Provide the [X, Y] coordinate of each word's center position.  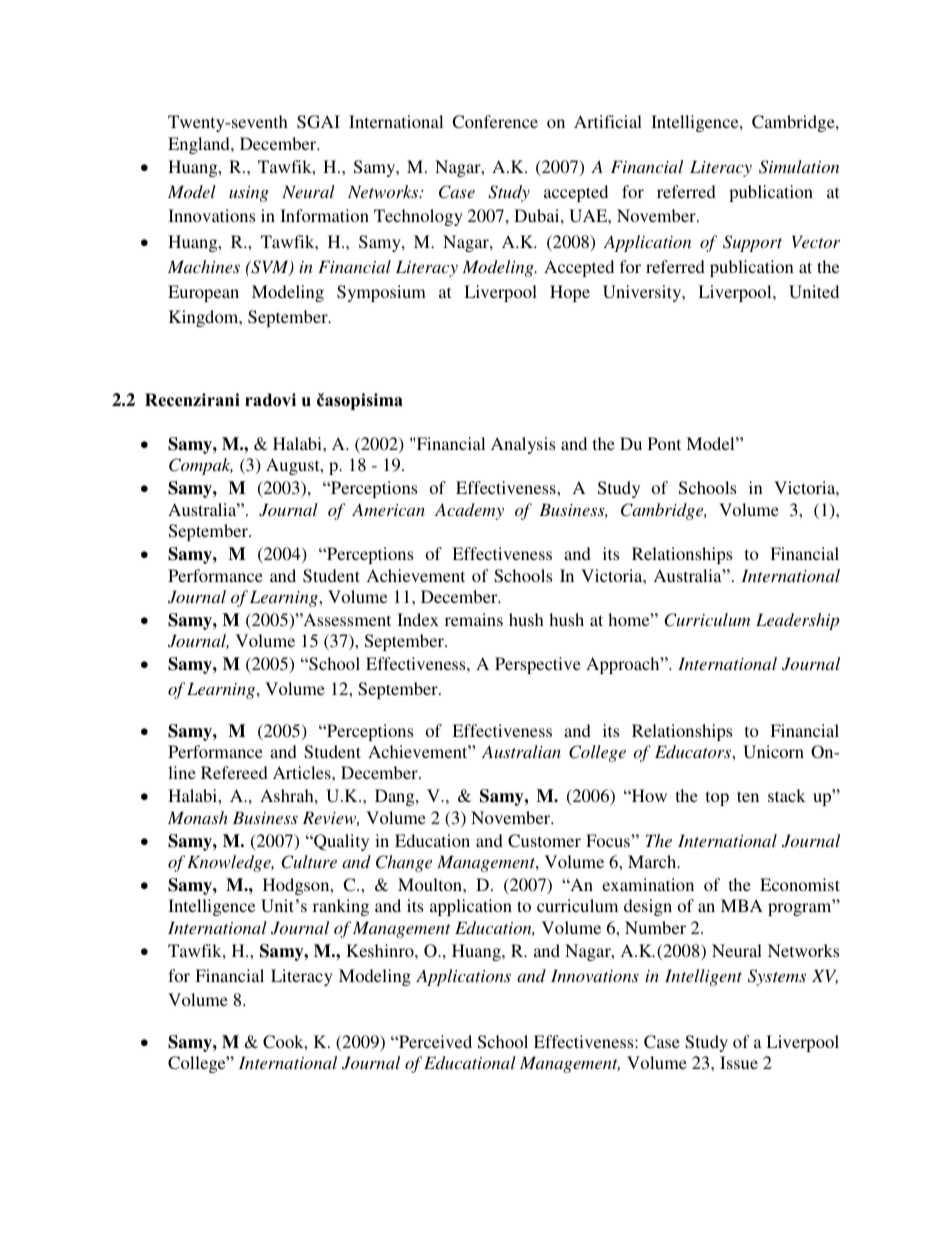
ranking [341, 907]
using [249, 194]
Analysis [523, 445]
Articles [303, 772]
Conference [495, 122]
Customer [544, 841]
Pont [664, 443]
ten [748, 796]
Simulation [799, 167]
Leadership [797, 621]
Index [418, 619]
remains [474, 619]
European [203, 293]
